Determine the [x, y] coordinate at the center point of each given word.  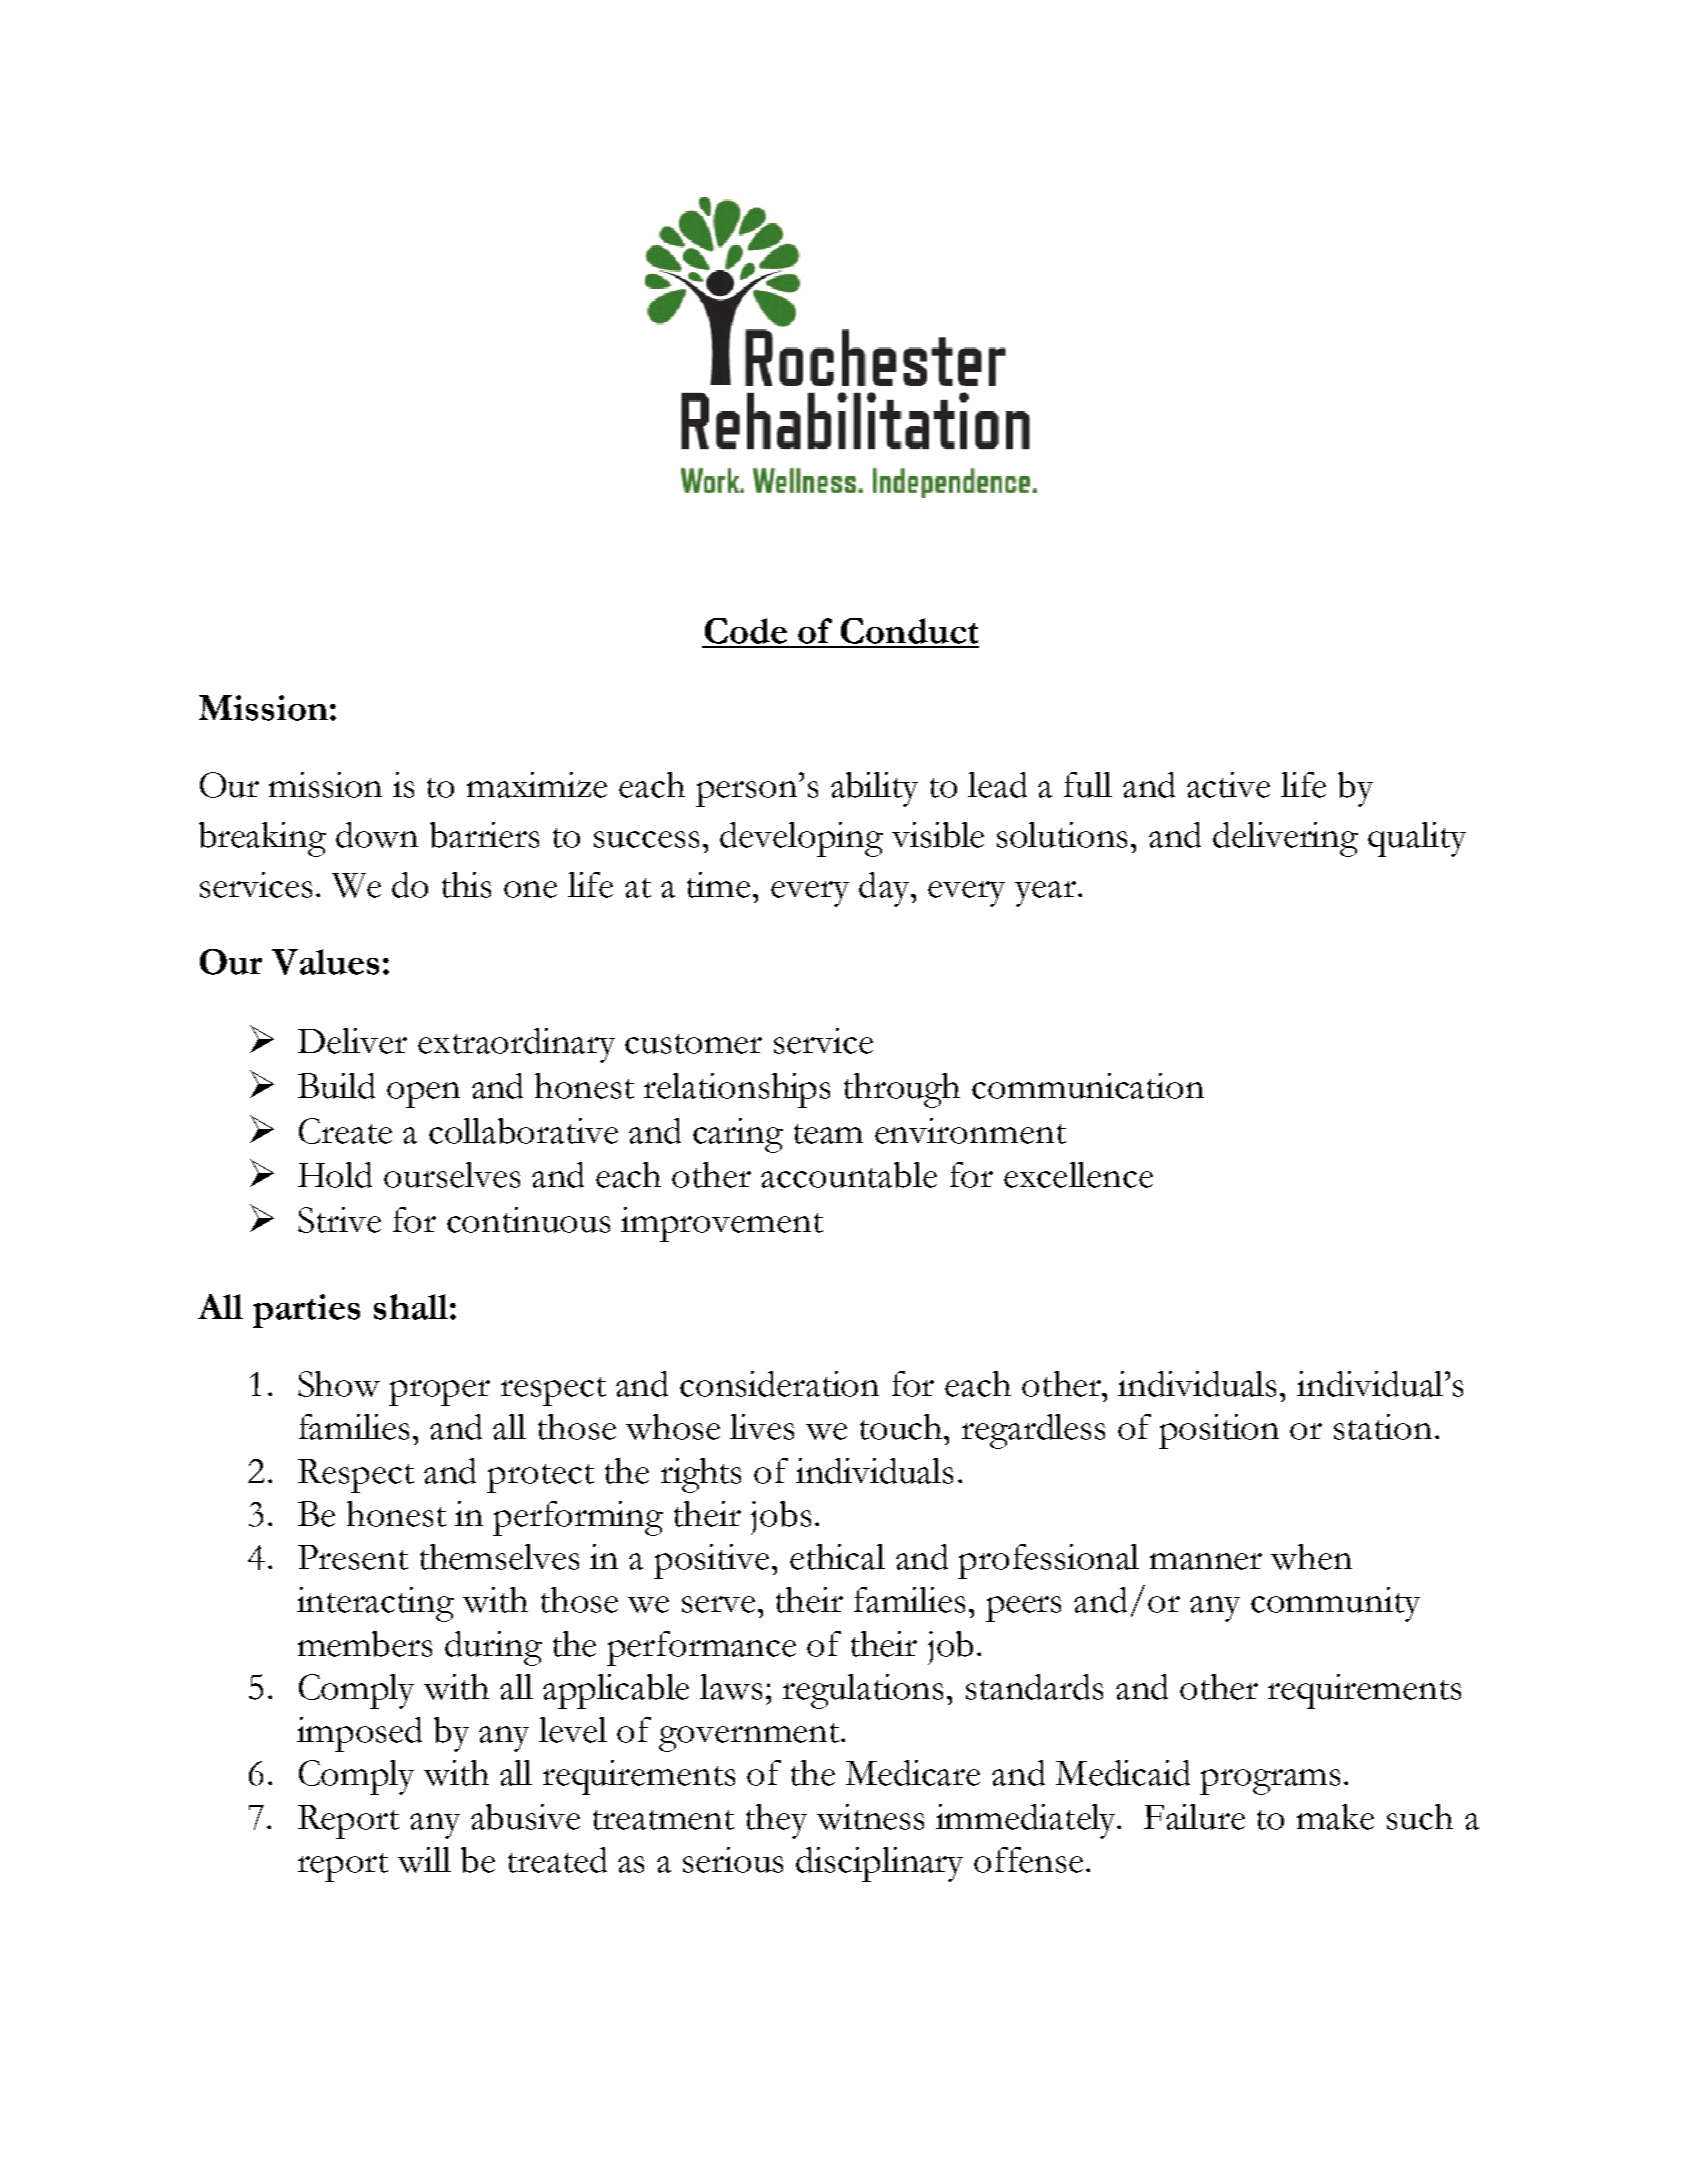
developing [801, 839]
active [1228, 785]
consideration [779, 1384]
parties [306, 1311]
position [1219, 1431]
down [377, 835]
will [424, 1860]
